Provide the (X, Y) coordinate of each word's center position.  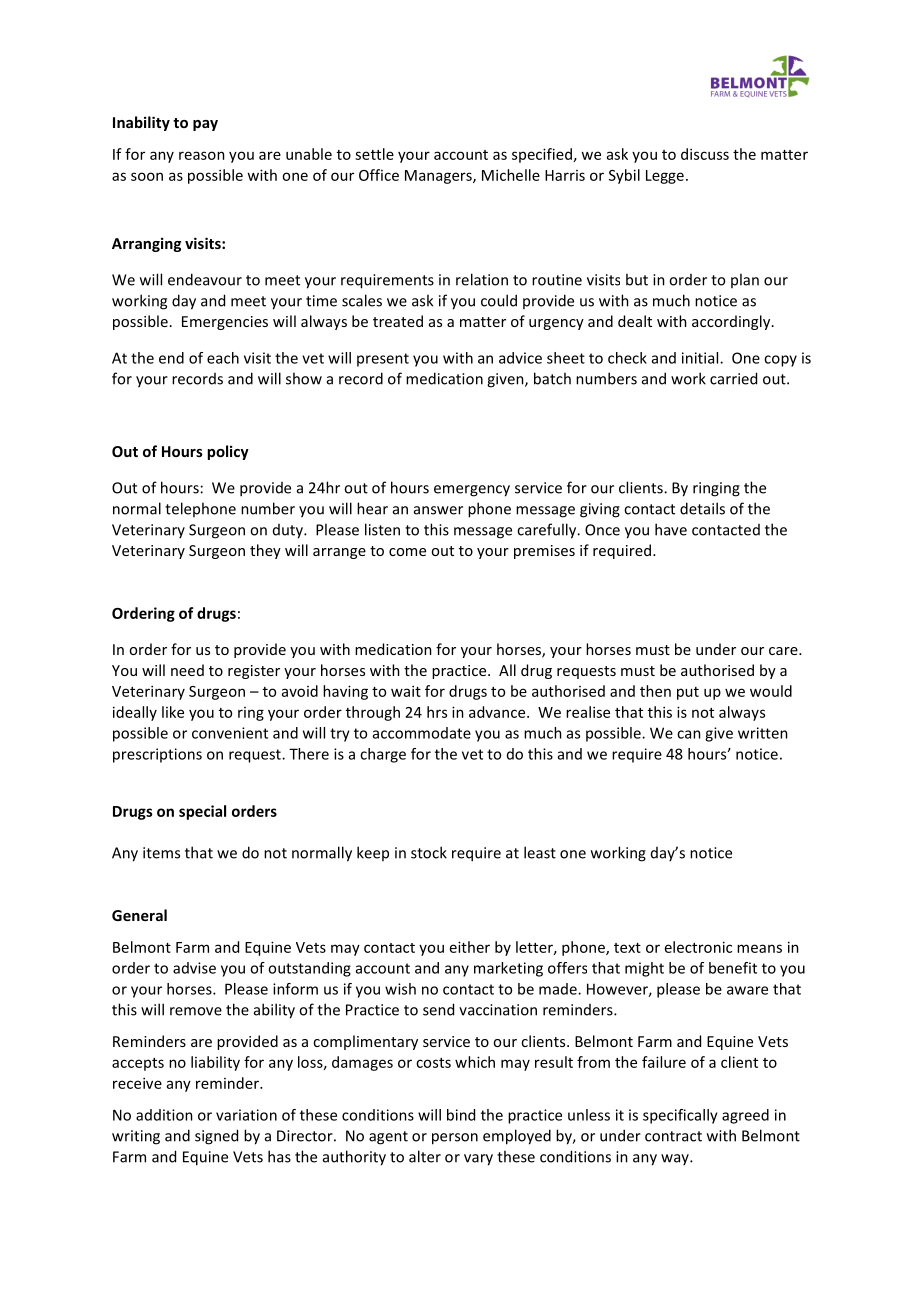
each (223, 358)
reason (202, 155)
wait (406, 691)
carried (733, 378)
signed (216, 1137)
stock (429, 852)
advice (520, 358)
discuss (705, 154)
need (187, 670)
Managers (439, 177)
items (161, 853)
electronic (698, 947)
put (688, 693)
